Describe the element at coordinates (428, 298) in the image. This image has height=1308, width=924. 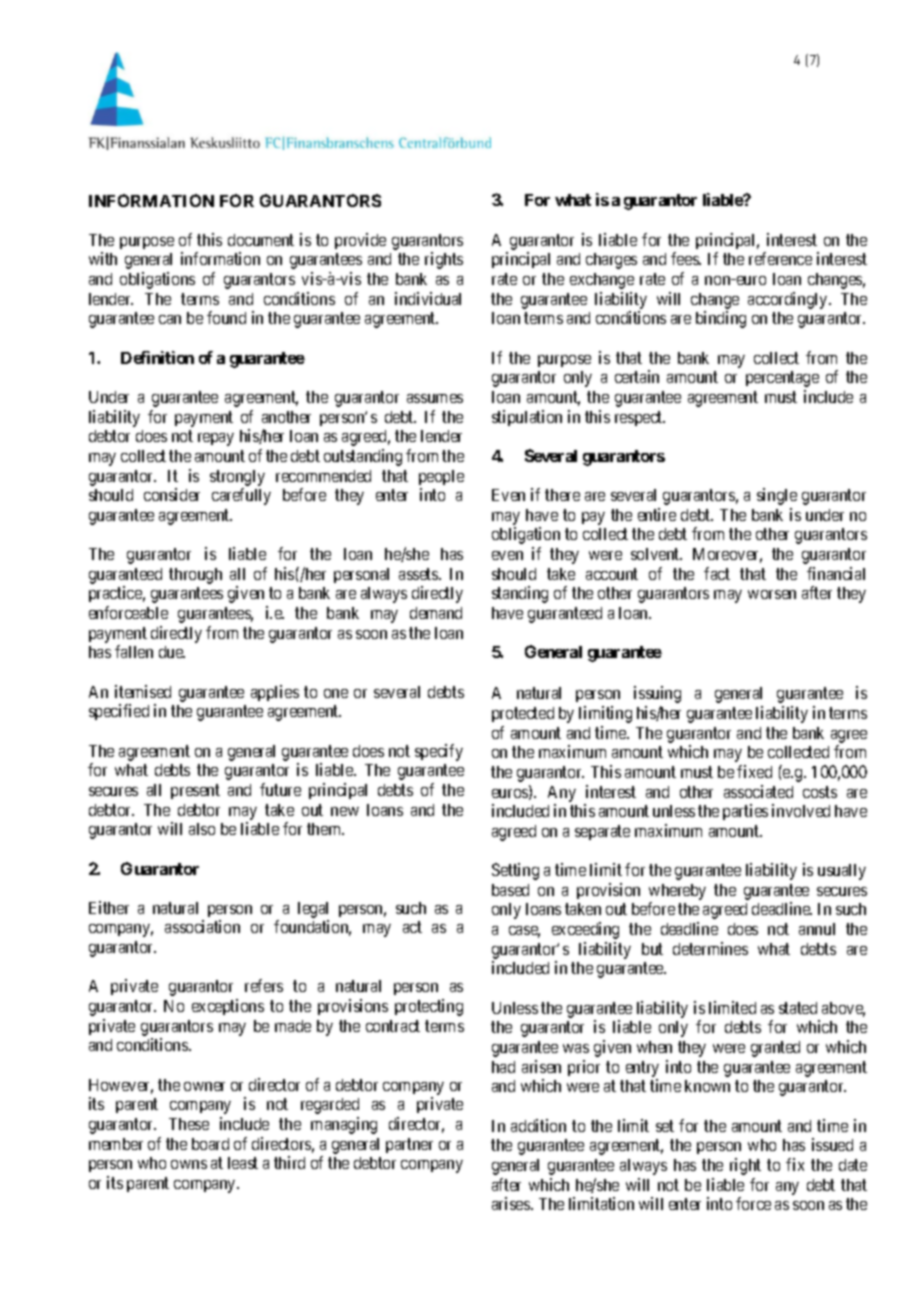
I see `individual` at that location.
